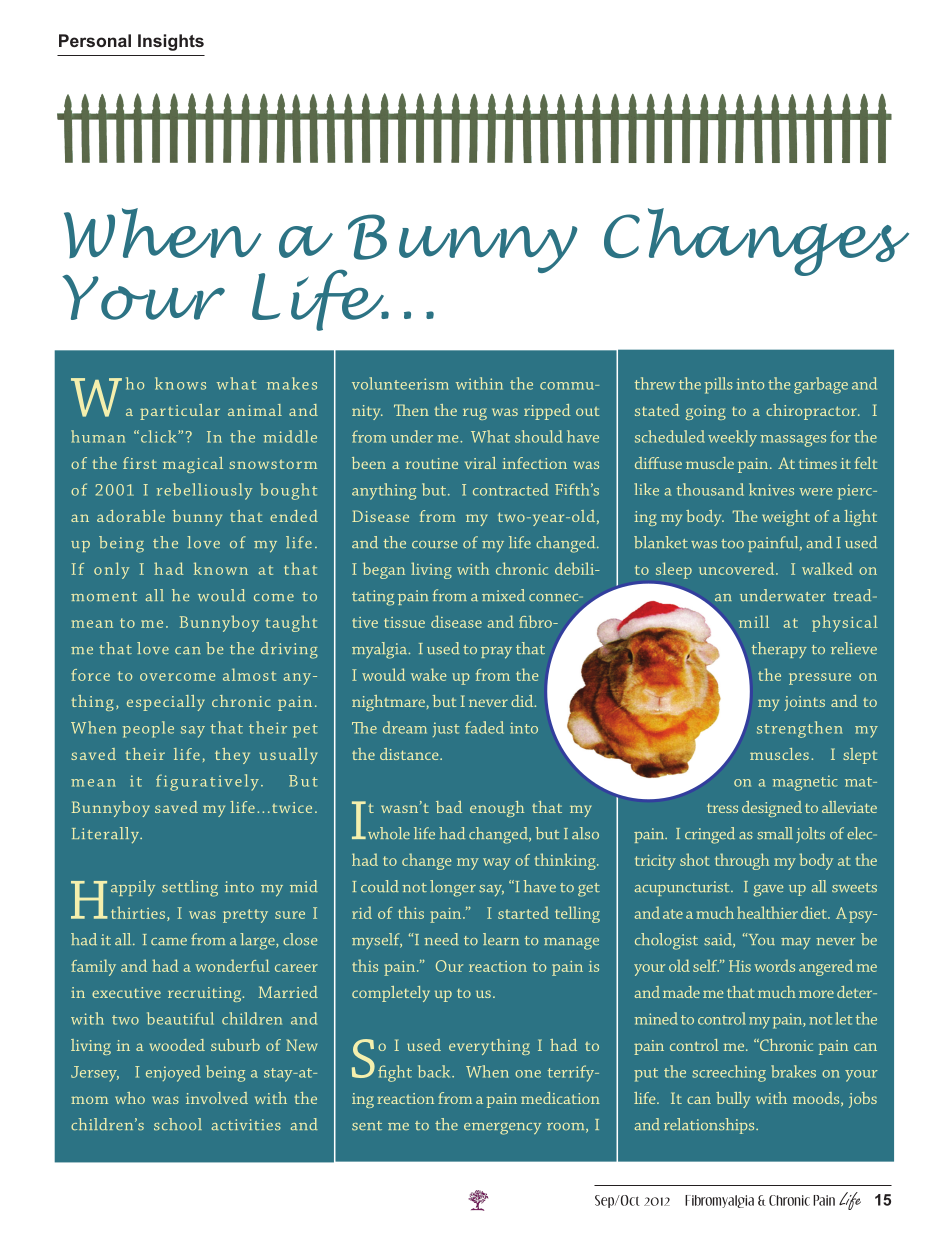  What do you see at coordinates (821, 385) in the screenshot?
I see `garbage` at bounding box center [821, 385].
